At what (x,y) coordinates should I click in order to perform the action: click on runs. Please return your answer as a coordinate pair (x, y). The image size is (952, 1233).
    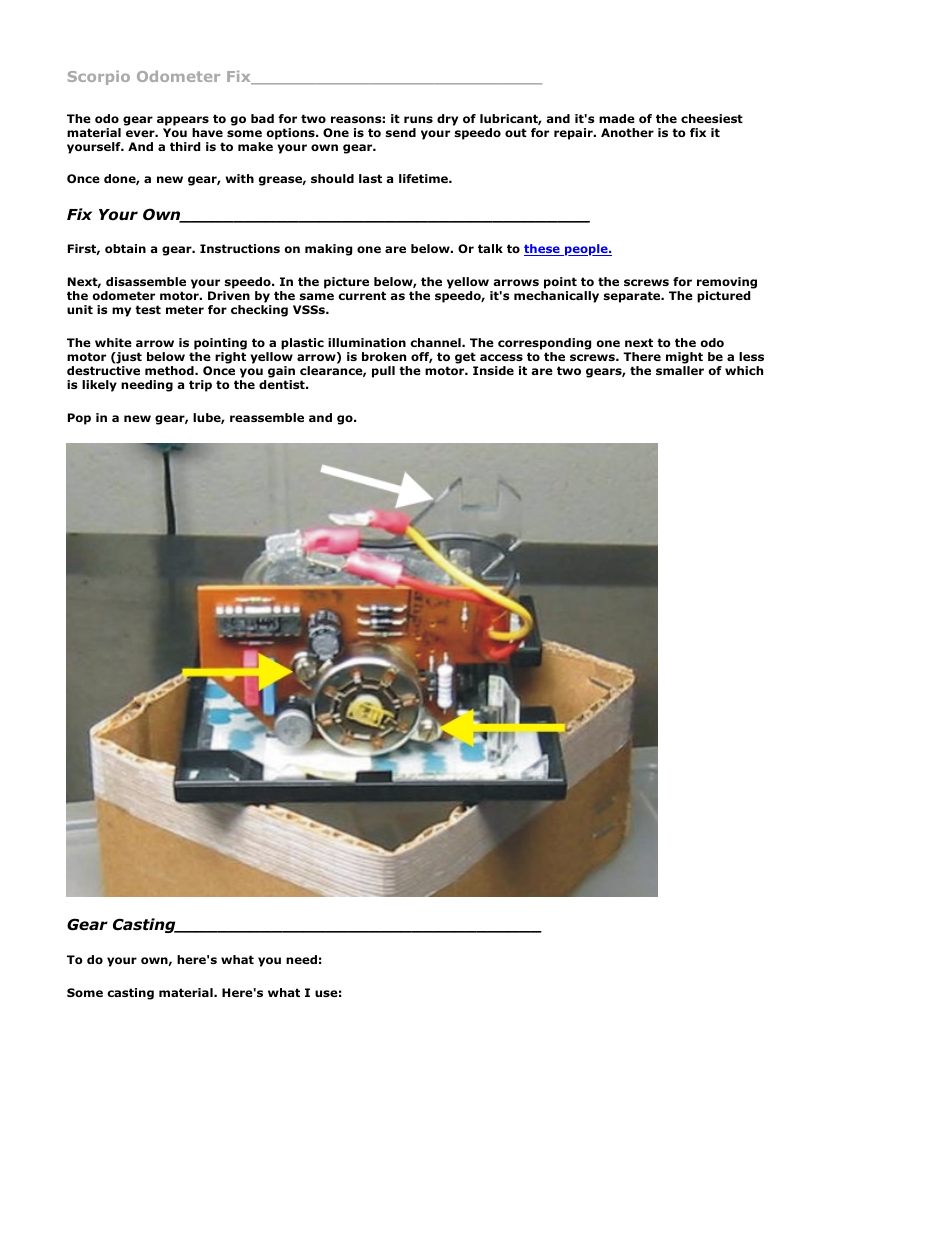
    Looking at the image, I should click on (418, 119).
